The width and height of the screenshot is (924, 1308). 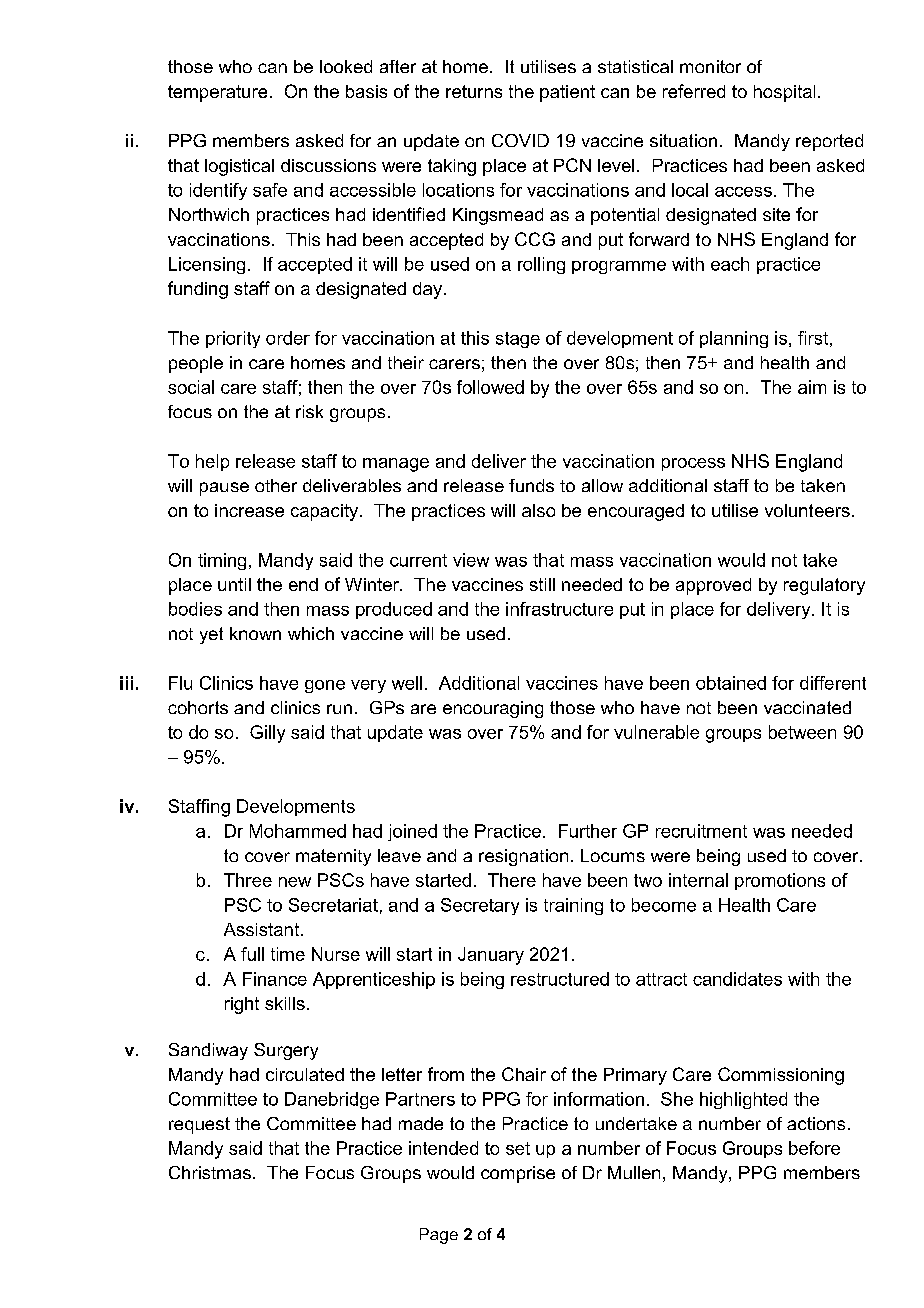 I want to click on returns, so click(x=474, y=91).
